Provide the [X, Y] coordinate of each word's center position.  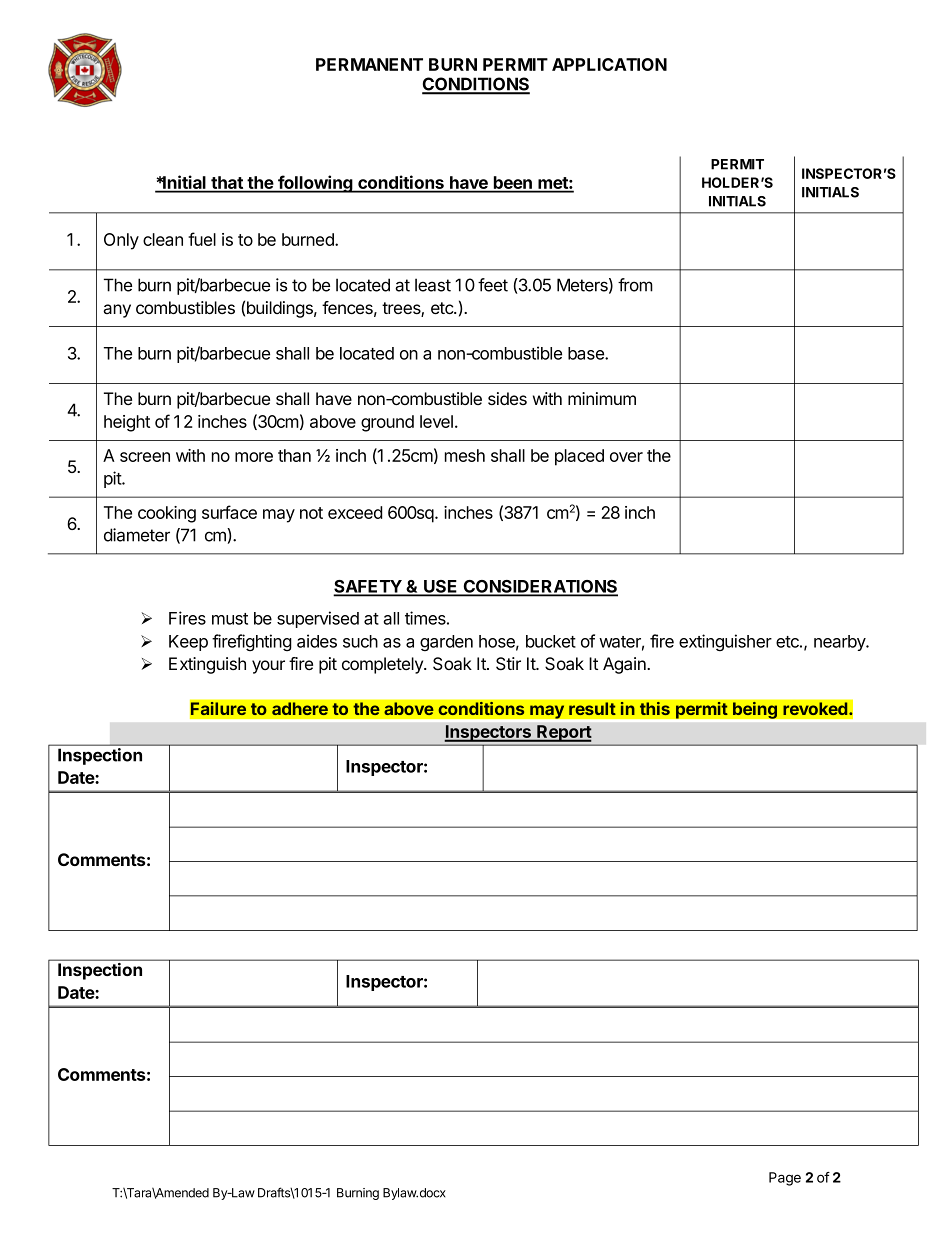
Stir [508, 664]
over [626, 457]
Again [625, 665]
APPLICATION [609, 64]
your [268, 667]
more [254, 457]
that [227, 184]
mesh [465, 455]
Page [785, 1179]
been [512, 184]
